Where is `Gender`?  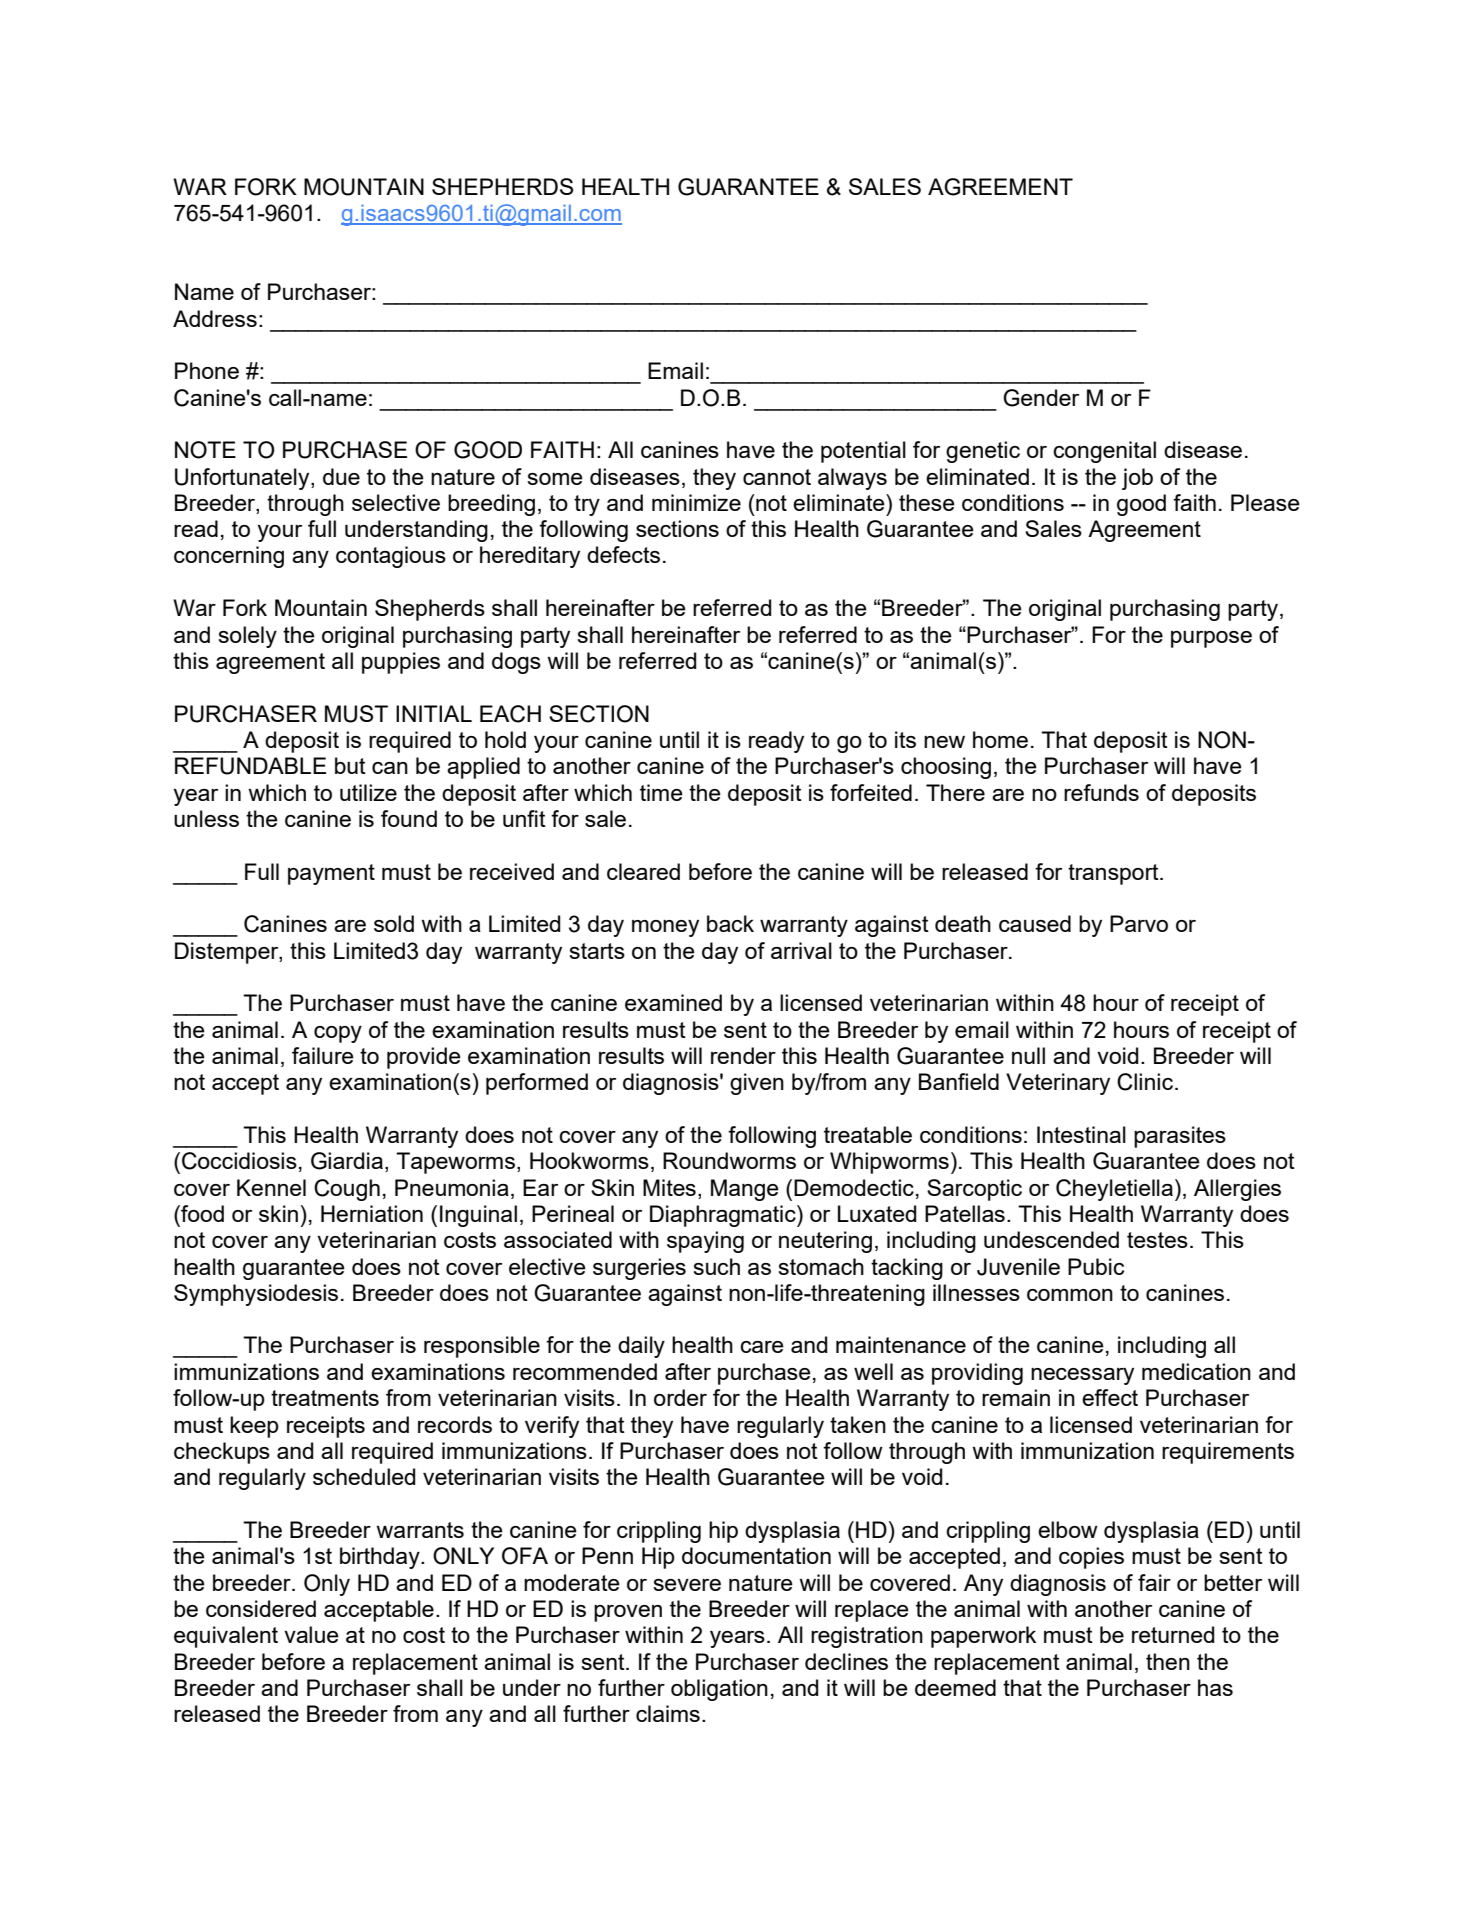
Gender is located at coordinates (1041, 398).
